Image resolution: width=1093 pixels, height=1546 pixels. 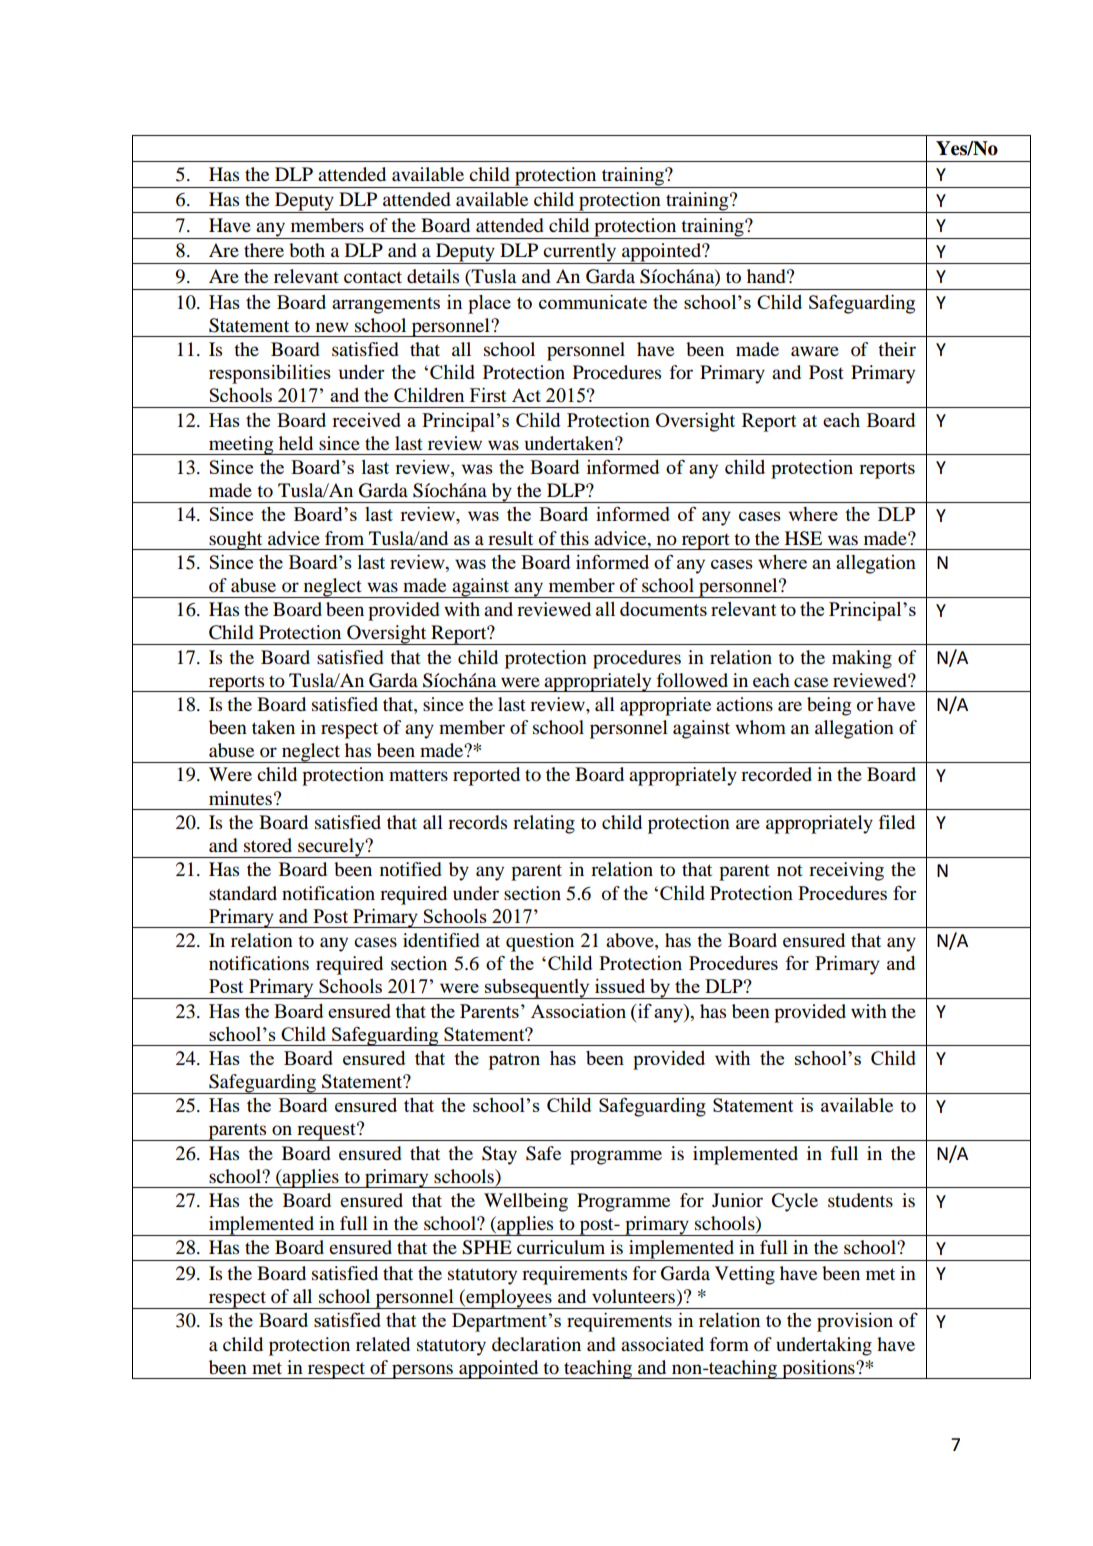 I want to click on whom, so click(x=760, y=727).
